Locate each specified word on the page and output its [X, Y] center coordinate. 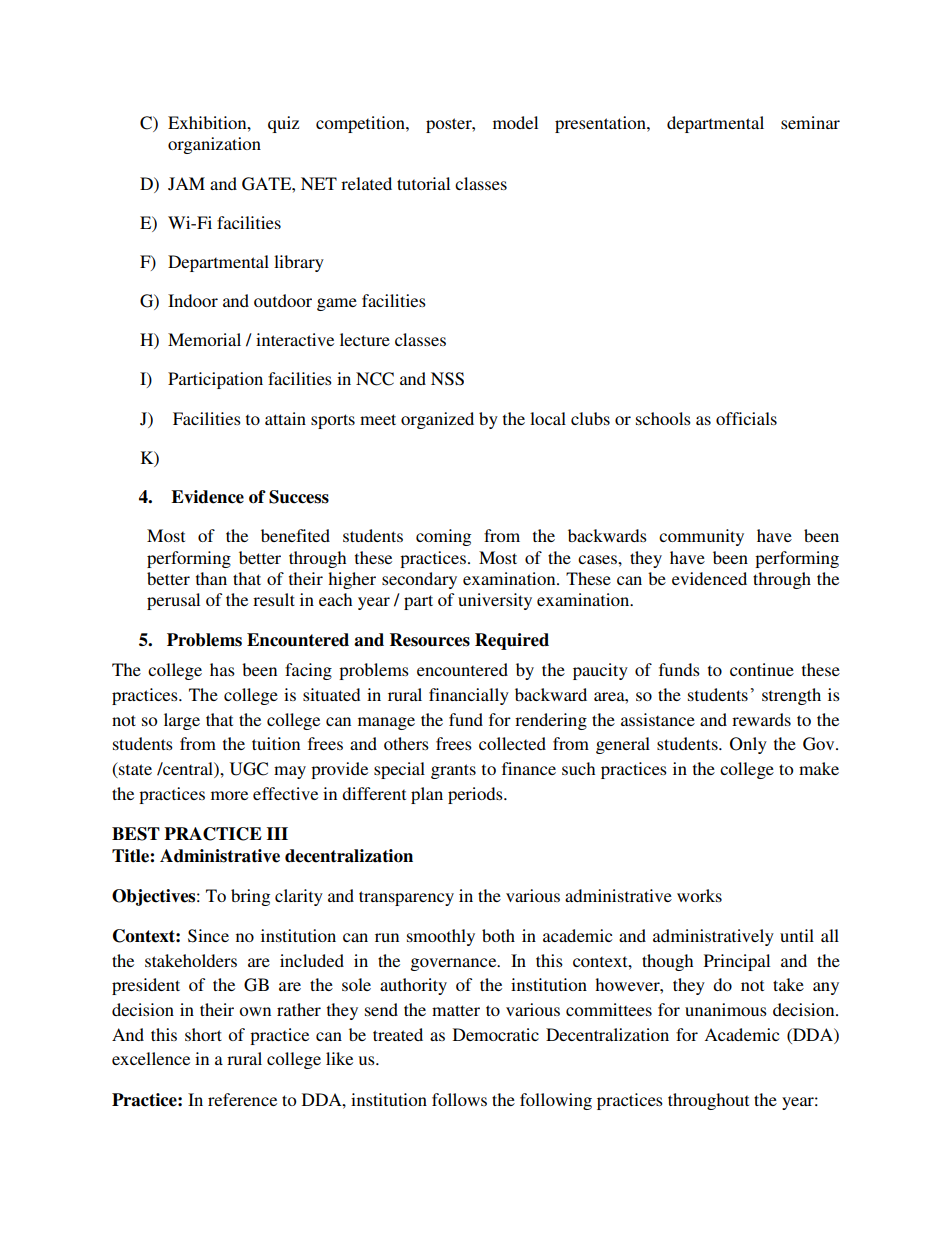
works [699, 895]
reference [242, 1099]
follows [459, 1099]
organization [214, 145]
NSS [447, 379]
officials [746, 418]
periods [476, 795]
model [515, 122]
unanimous [726, 1009]
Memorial [204, 339]
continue [762, 669]
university [495, 601]
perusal [173, 601]
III [277, 833]
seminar [810, 122]
